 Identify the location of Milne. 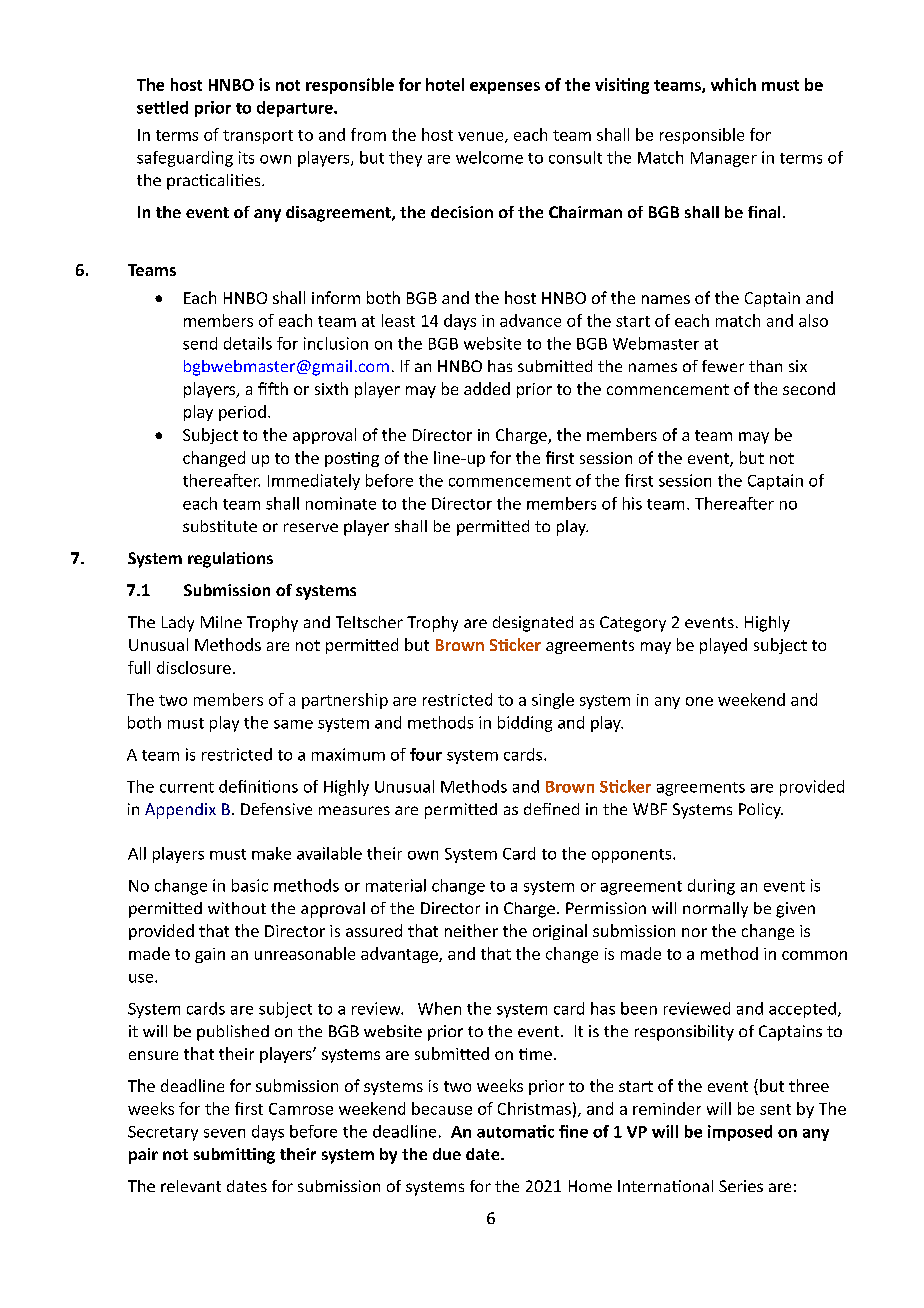
(221, 622).
